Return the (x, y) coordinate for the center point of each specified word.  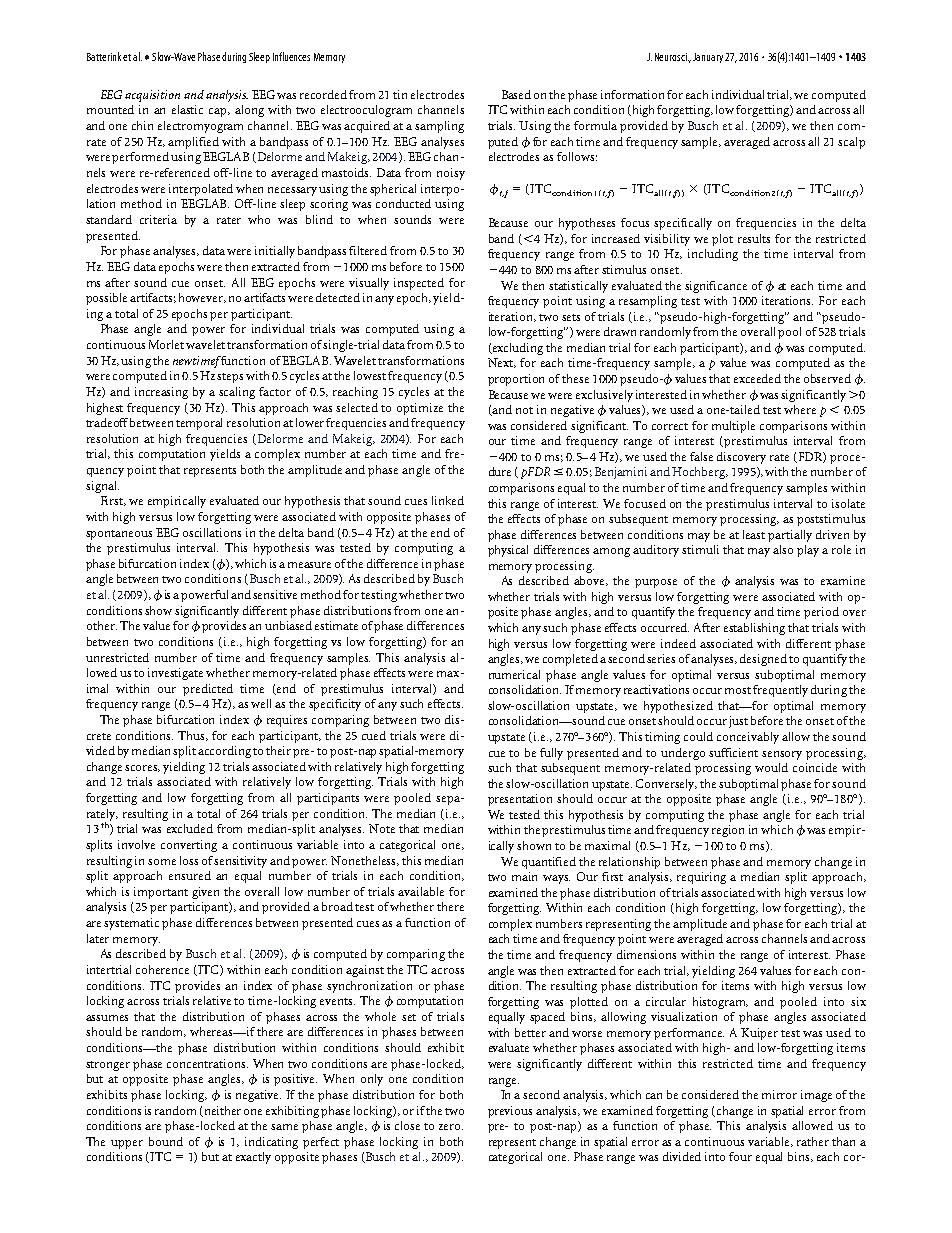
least (754, 534)
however (202, 298)
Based (516, 94)
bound (166, 1141)
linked (448, 500)
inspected (419, 284)
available (421, 891)
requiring (701, 878)
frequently (780, 691)
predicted (208, 690)
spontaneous (119, 535)
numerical (514, 674)
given (205, 893)
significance (716, 287)
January (708, 58)
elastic (187, 109)
